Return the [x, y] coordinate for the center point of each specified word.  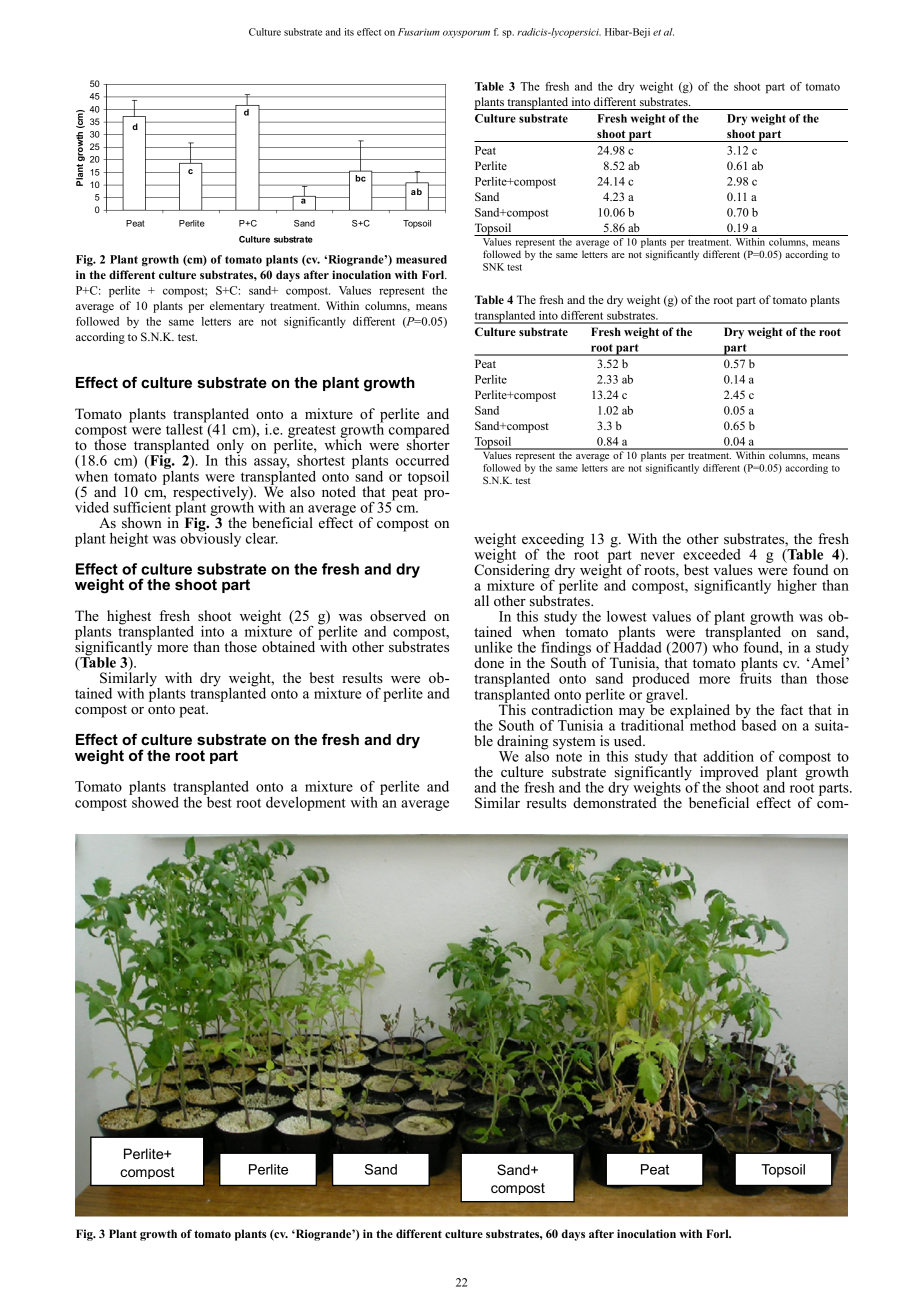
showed [154, 801]
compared [419, 432]
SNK [493, 267]
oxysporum [466, 34]
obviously [210, 538]
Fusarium [419, 32]
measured [421, 259]
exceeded [712, 554]
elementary [237, 307]
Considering [513, 571]
